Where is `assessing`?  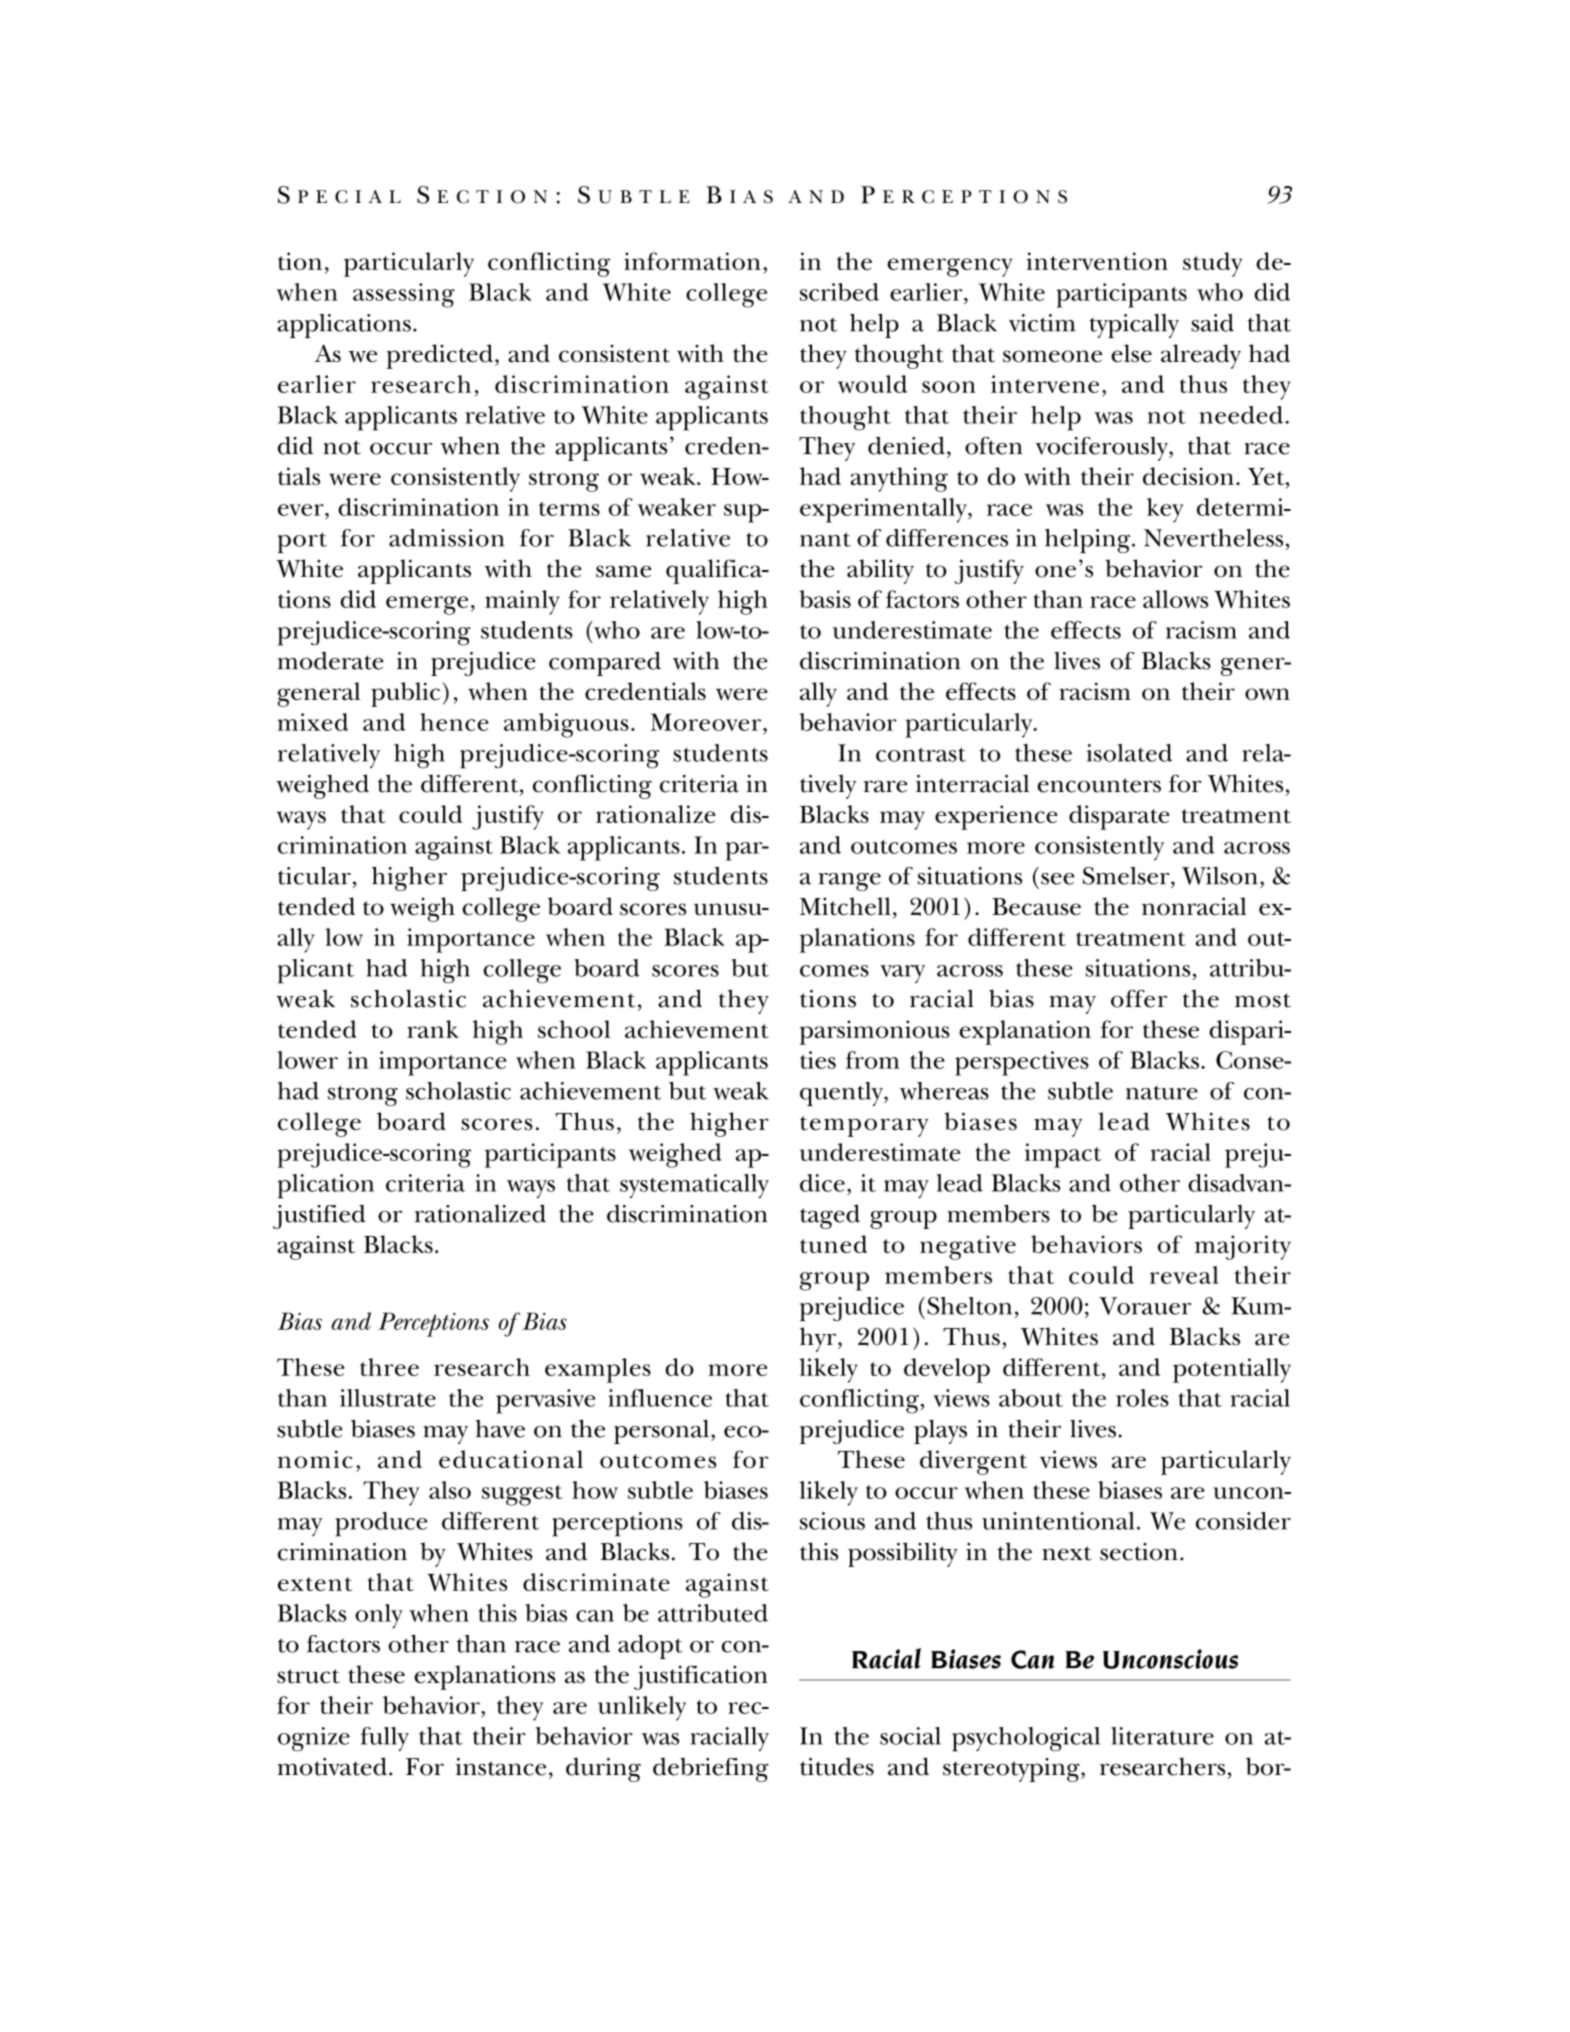
assessing is located at coordinates (404, 295).
